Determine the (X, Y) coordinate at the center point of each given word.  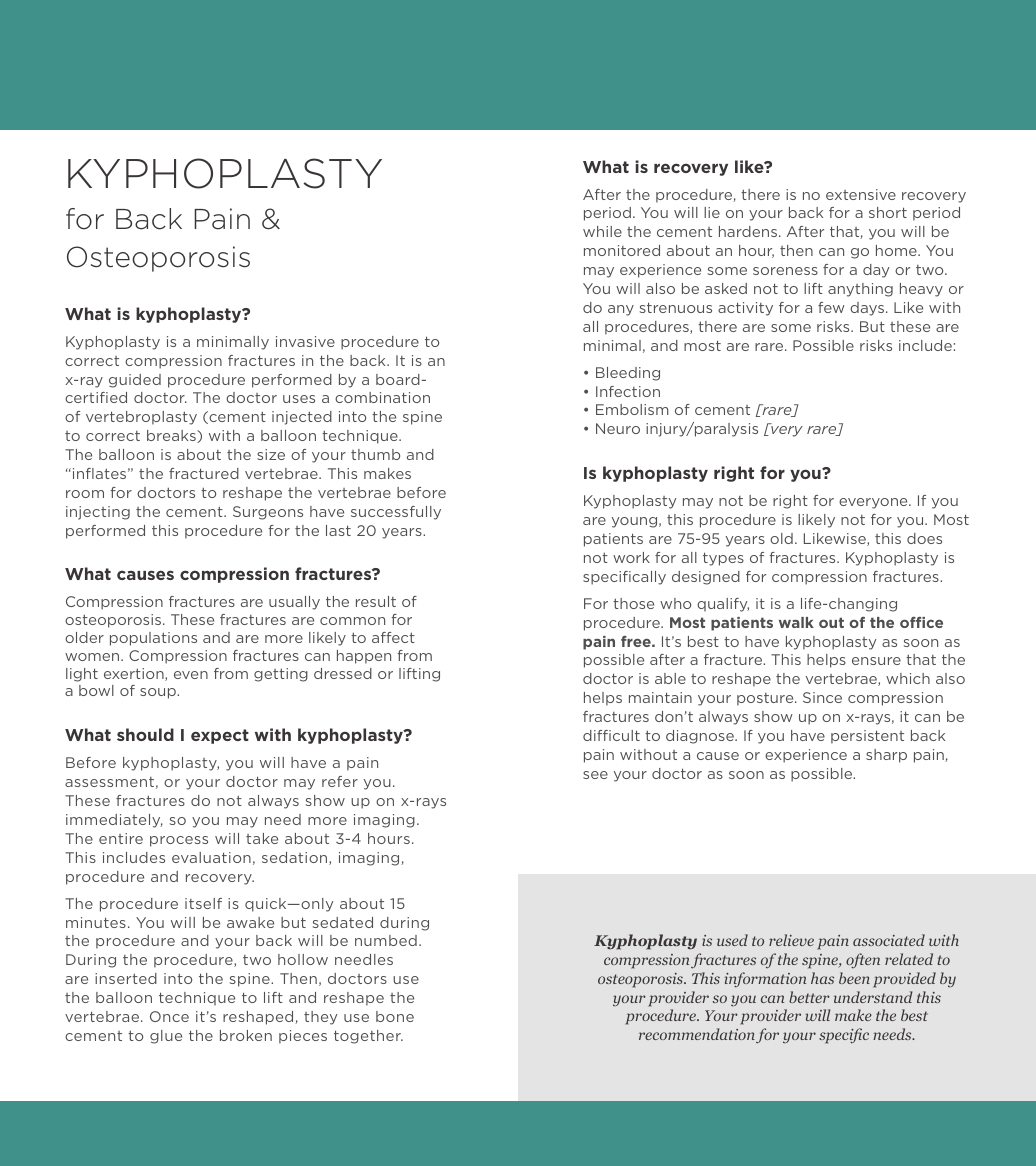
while (602, 231)
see (595, 775)
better (809, 997)
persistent (867, 737)
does (924, 538)
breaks (172, 436)
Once (169, 1016)
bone (395, 1016)
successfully (396, 513)
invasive (305, 341)
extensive (861, 194)
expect (220, 736)
